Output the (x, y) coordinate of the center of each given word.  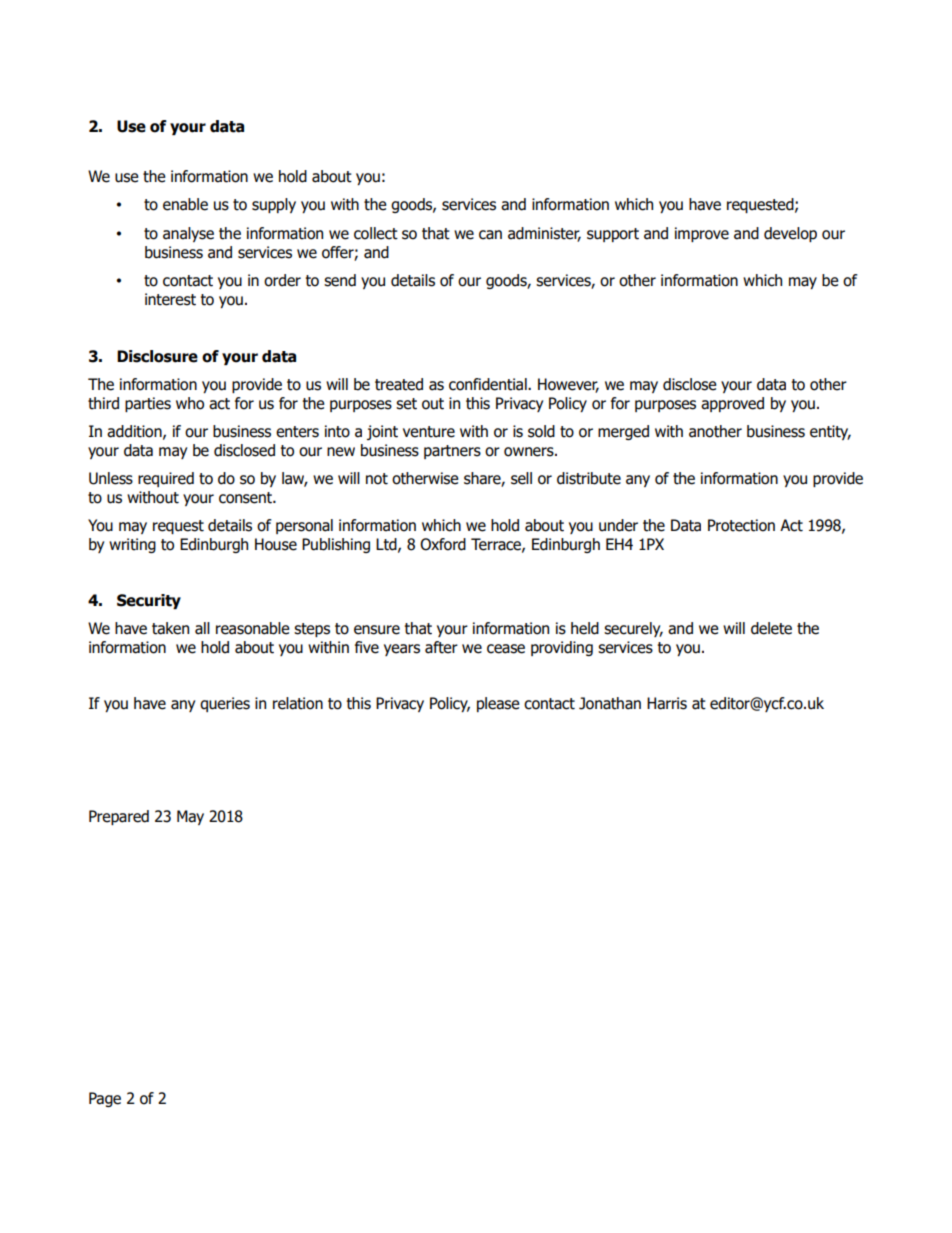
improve (702, 234)
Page (105, 1099)
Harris (667, 703)
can (490, 235)
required (166, 479)
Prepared (119, 817)
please (498, 704)
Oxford (443, 544)
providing (562, 648)
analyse (188, 234)
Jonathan (610, 703)
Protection (741, 525)
